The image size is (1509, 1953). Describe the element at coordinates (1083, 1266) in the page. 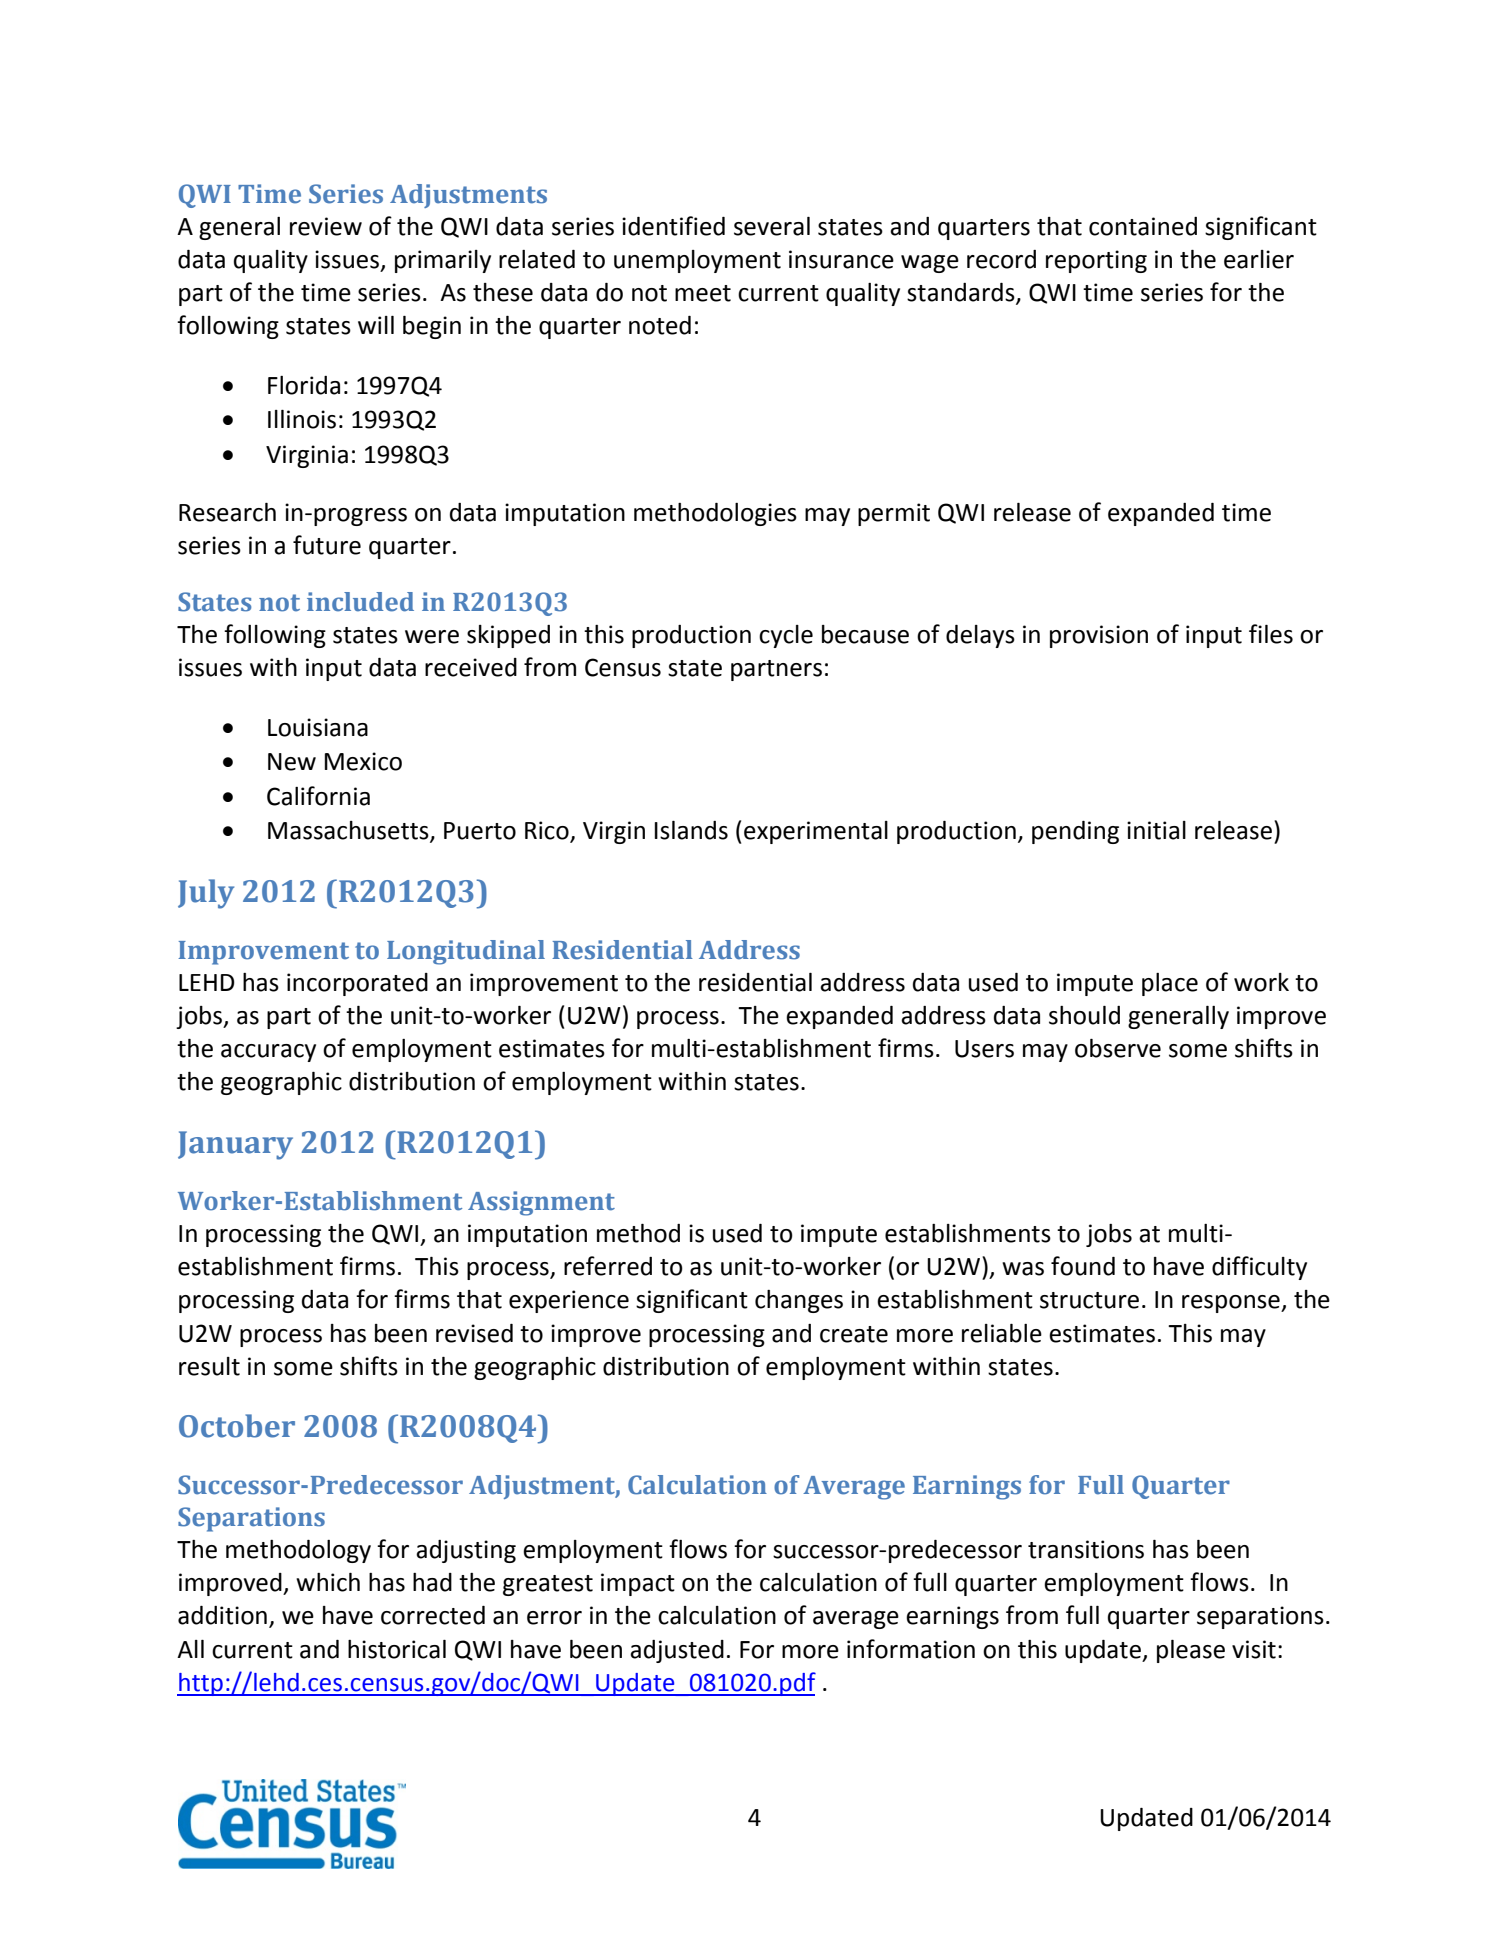

I see `found` at that location.
